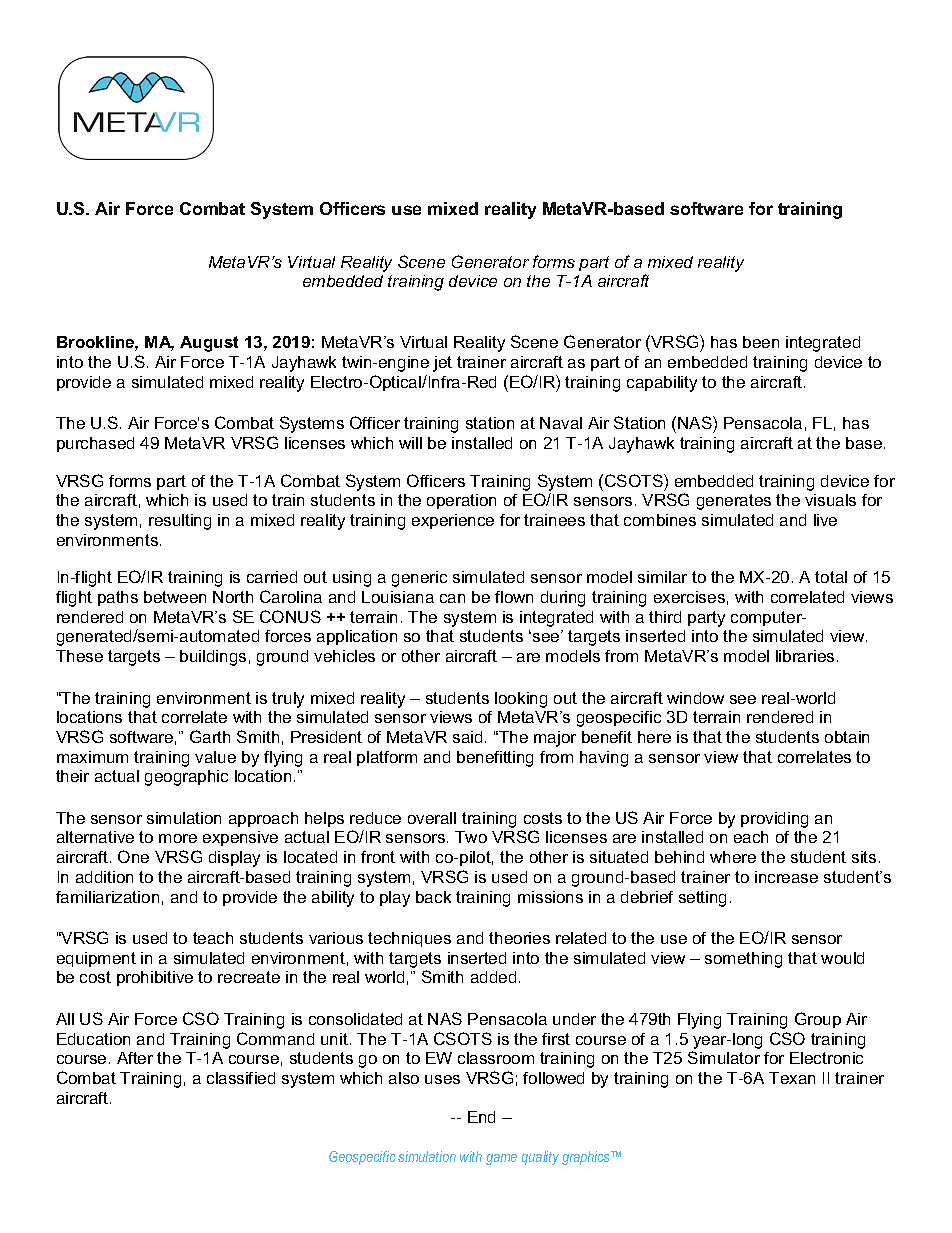 This screenshot has height=1233, width=952. Describe the element at coordinates (761, 342) in the screenshot. I see `been` at that location.
